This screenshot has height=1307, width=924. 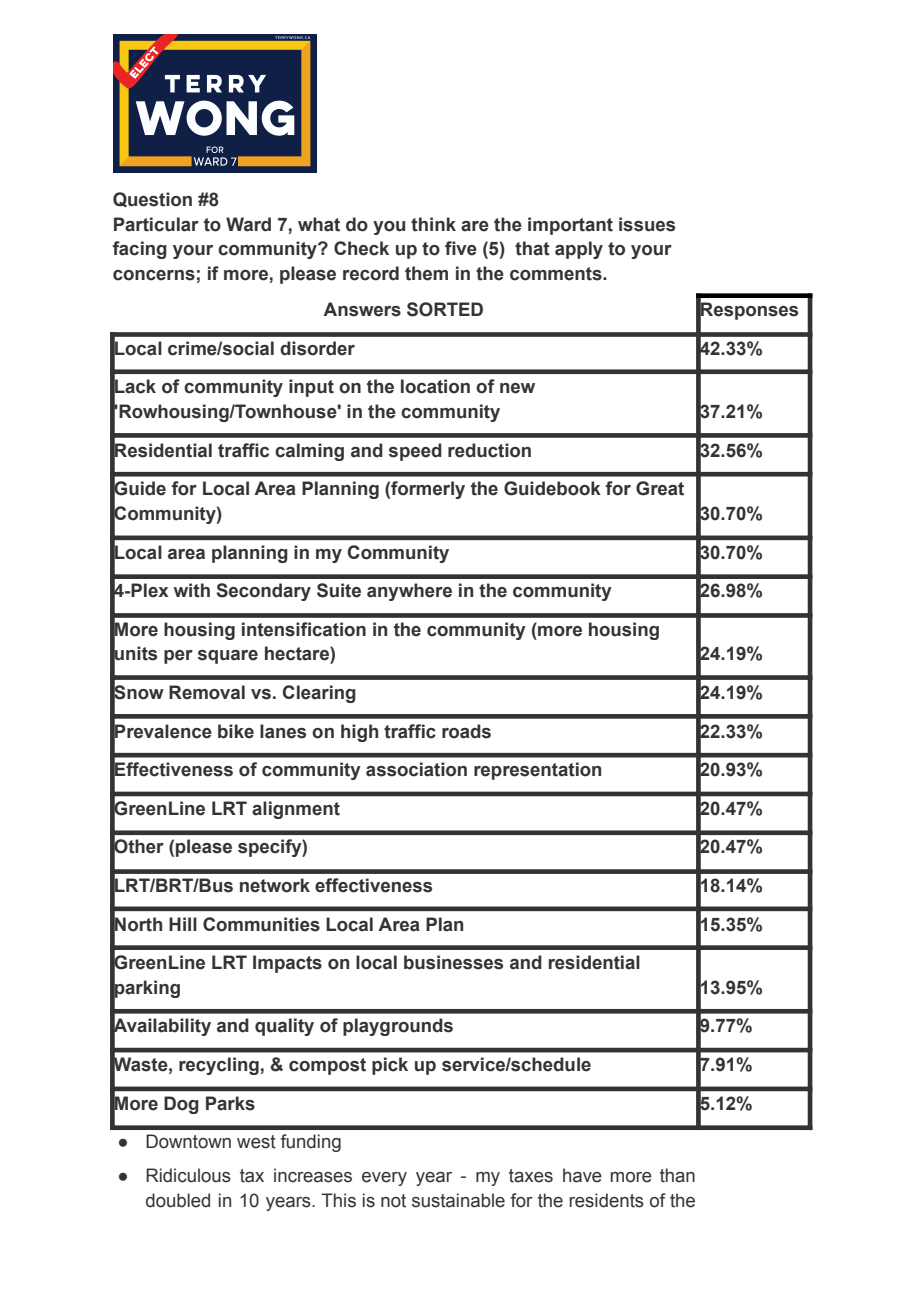 What do you see at coordinates (660, 488) in the screenshot?
I see `Great` at bounding box center [660, 488].
